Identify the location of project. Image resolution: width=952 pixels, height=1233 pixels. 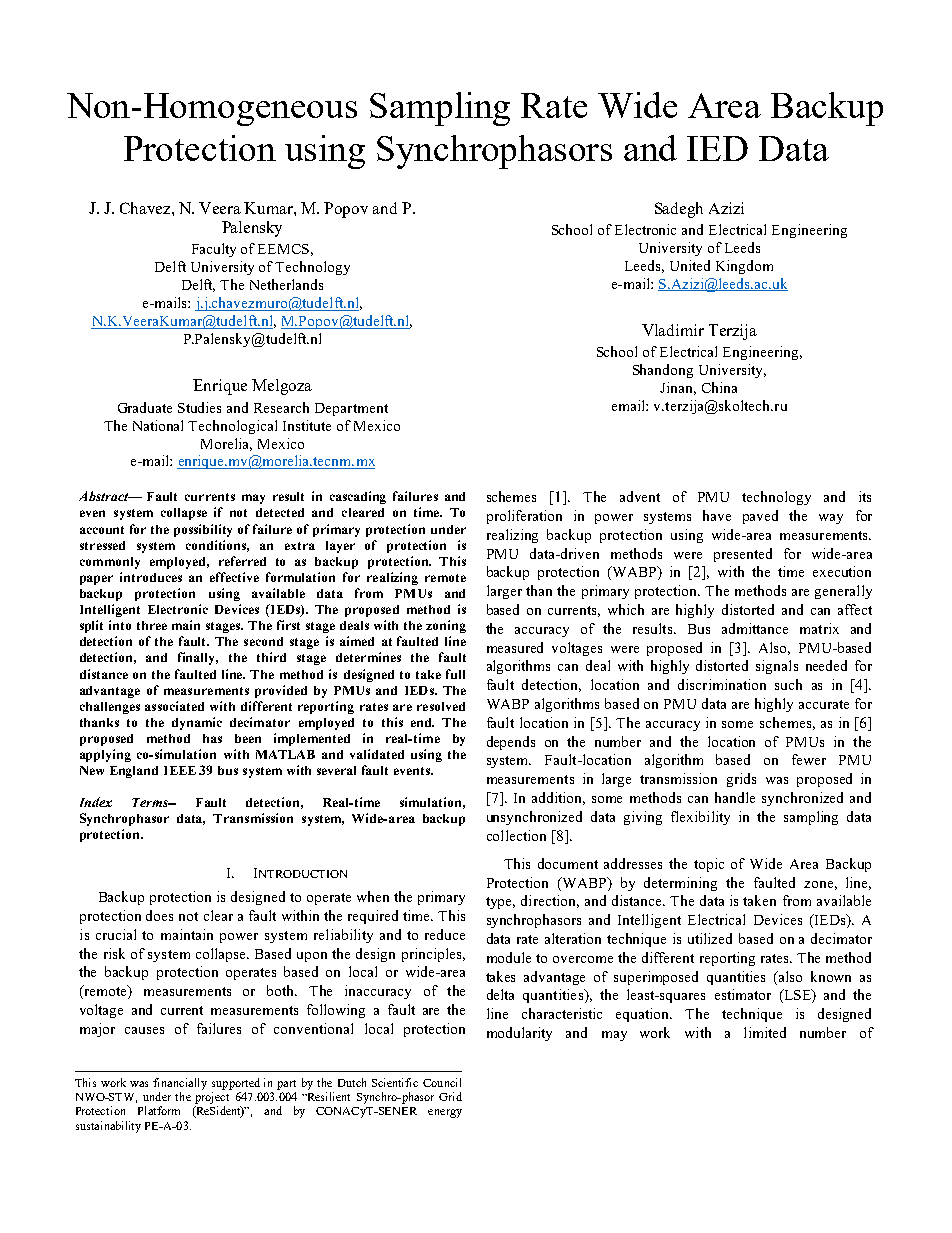
(212, 1098).
